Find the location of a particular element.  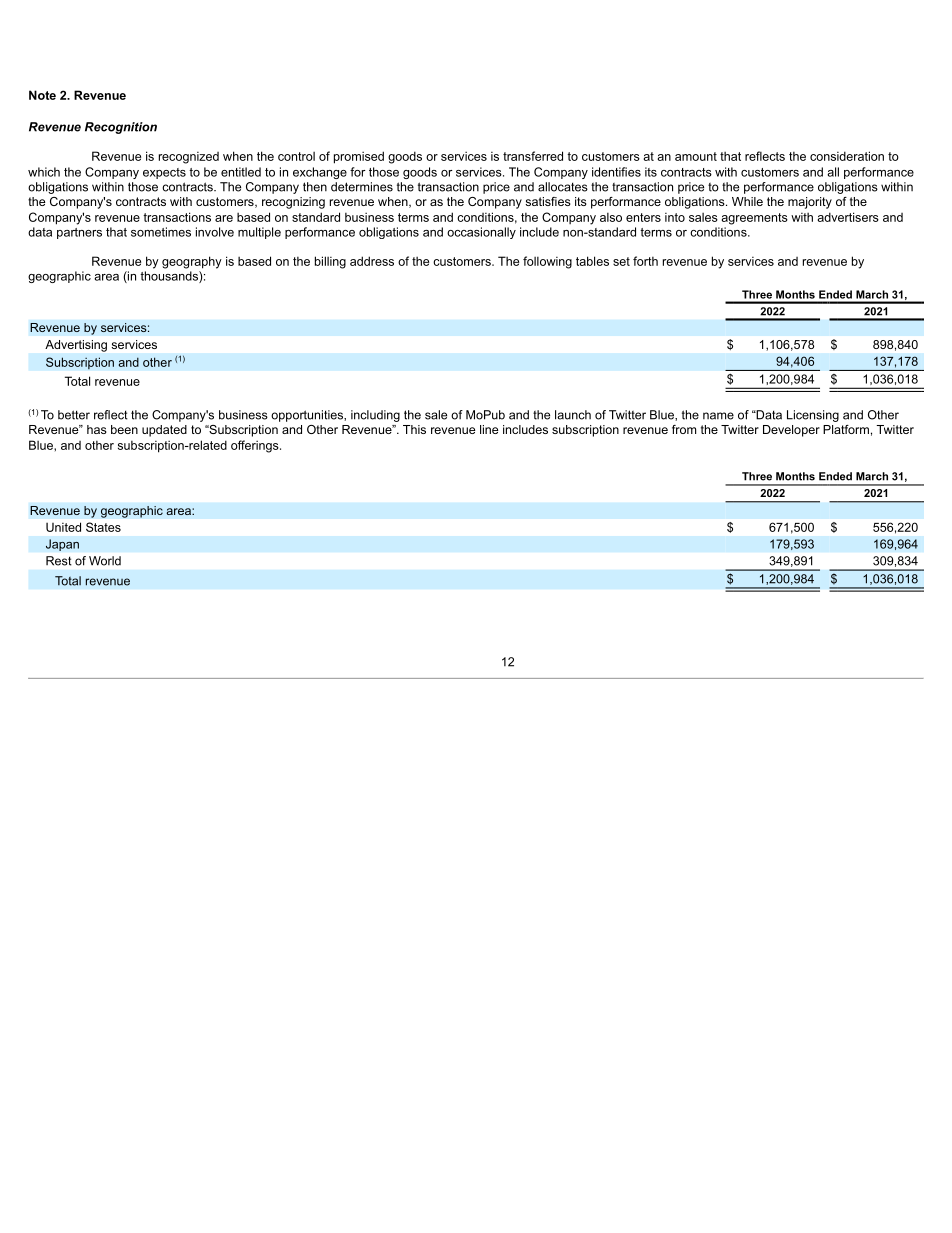

Advertising is located at coordinates (76, 346).
